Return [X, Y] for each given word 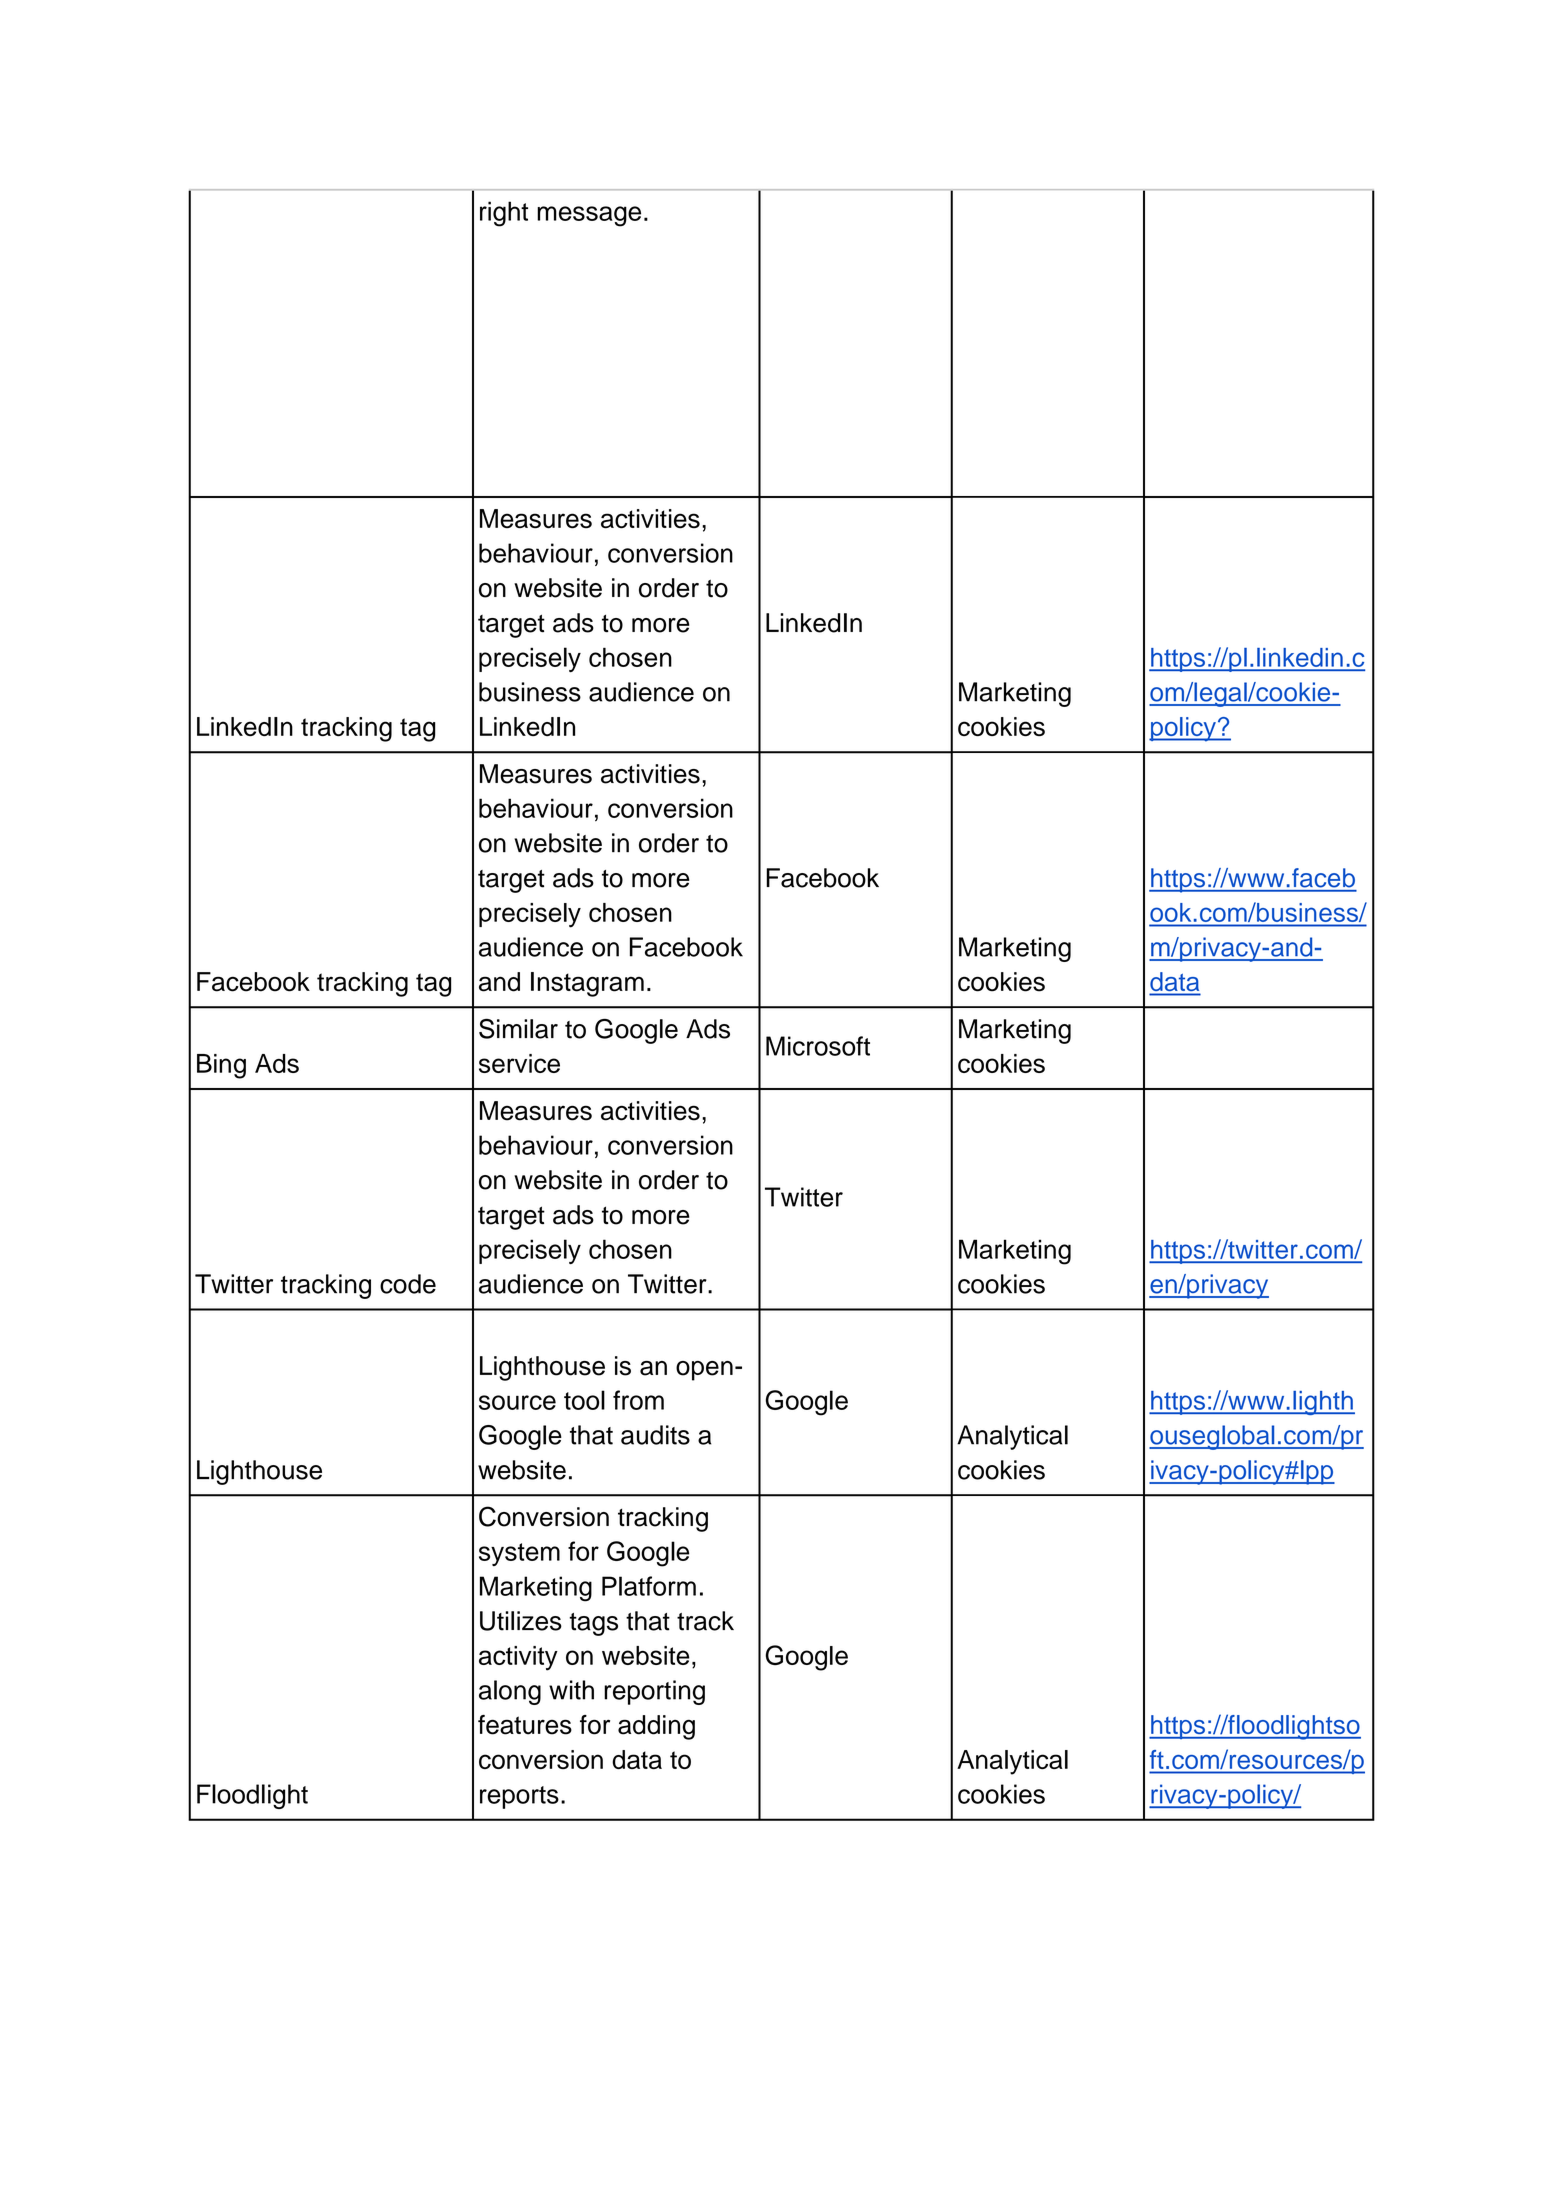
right [504, 214]
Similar [518, 1029]
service [519, 1063]
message [589, 216]
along [510, 1692]
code [408, 1284]
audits [655, 1435]
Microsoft [818, 1046]
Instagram [587, 984]
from [638, 1400]
